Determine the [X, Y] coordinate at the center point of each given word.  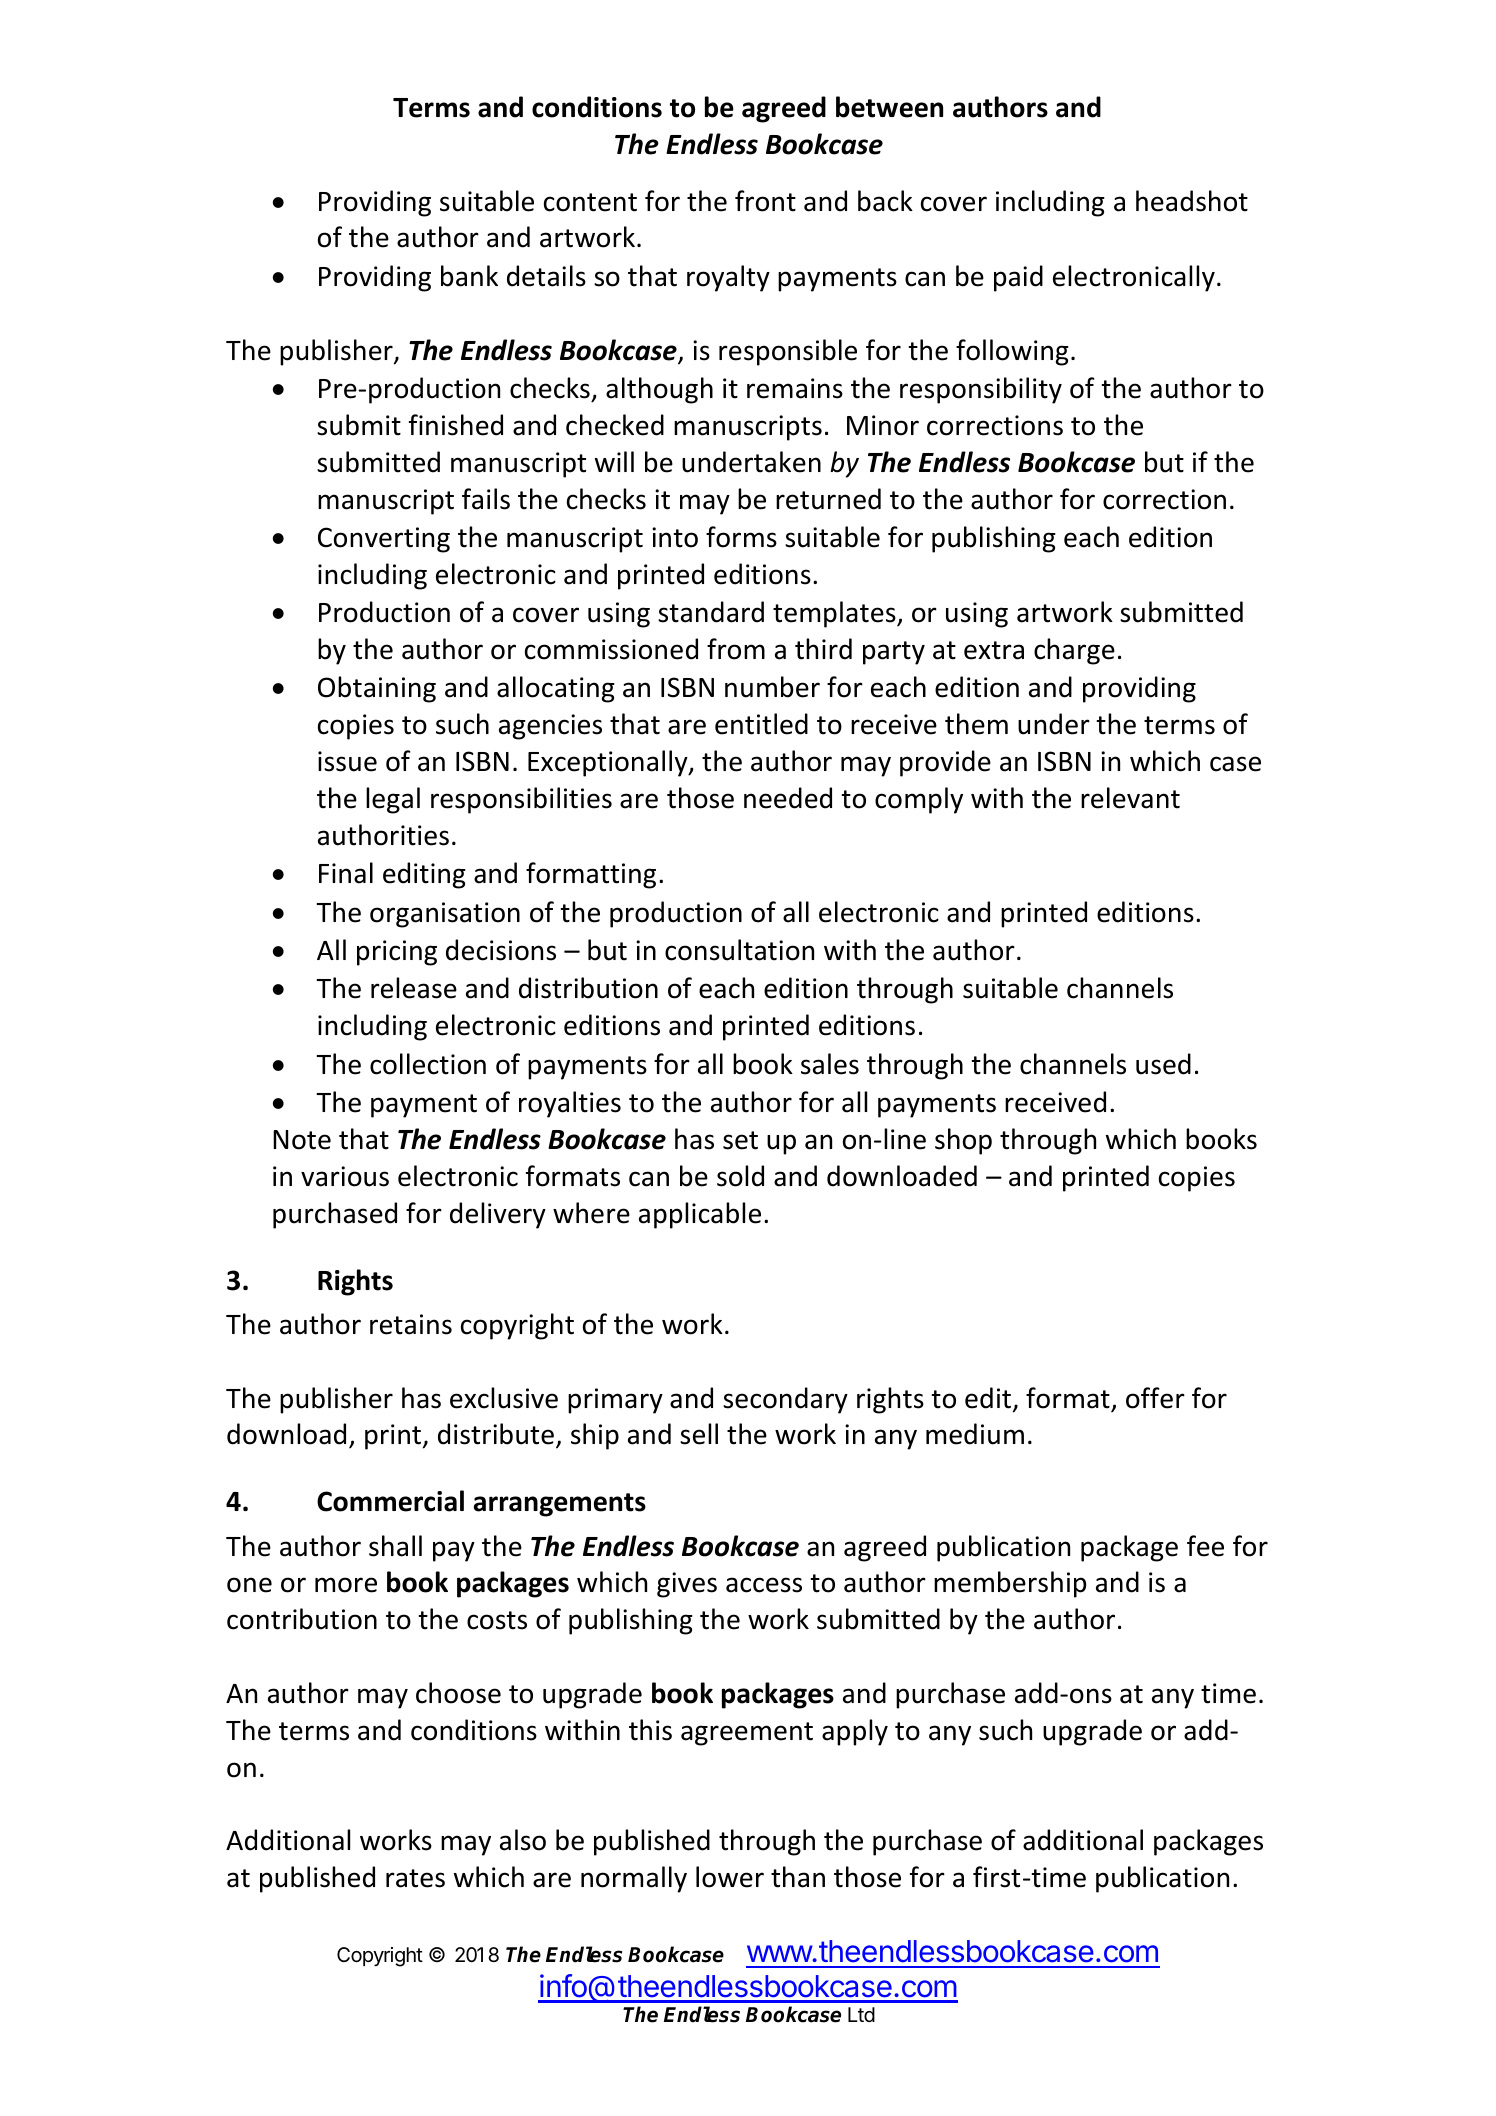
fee [1205, 1546]
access [764, 1585]
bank [469, 276]
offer [1155, 1398]
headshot [1192, 201]
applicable [700, 1215]
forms [741, 537]
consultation [739, 950]
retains [411, 1324]
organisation [445, 915]
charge [1074, 651]
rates [415, 1878]
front [765, 201]
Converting [384, 540]
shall [395, 1546]
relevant [1130, 798]
